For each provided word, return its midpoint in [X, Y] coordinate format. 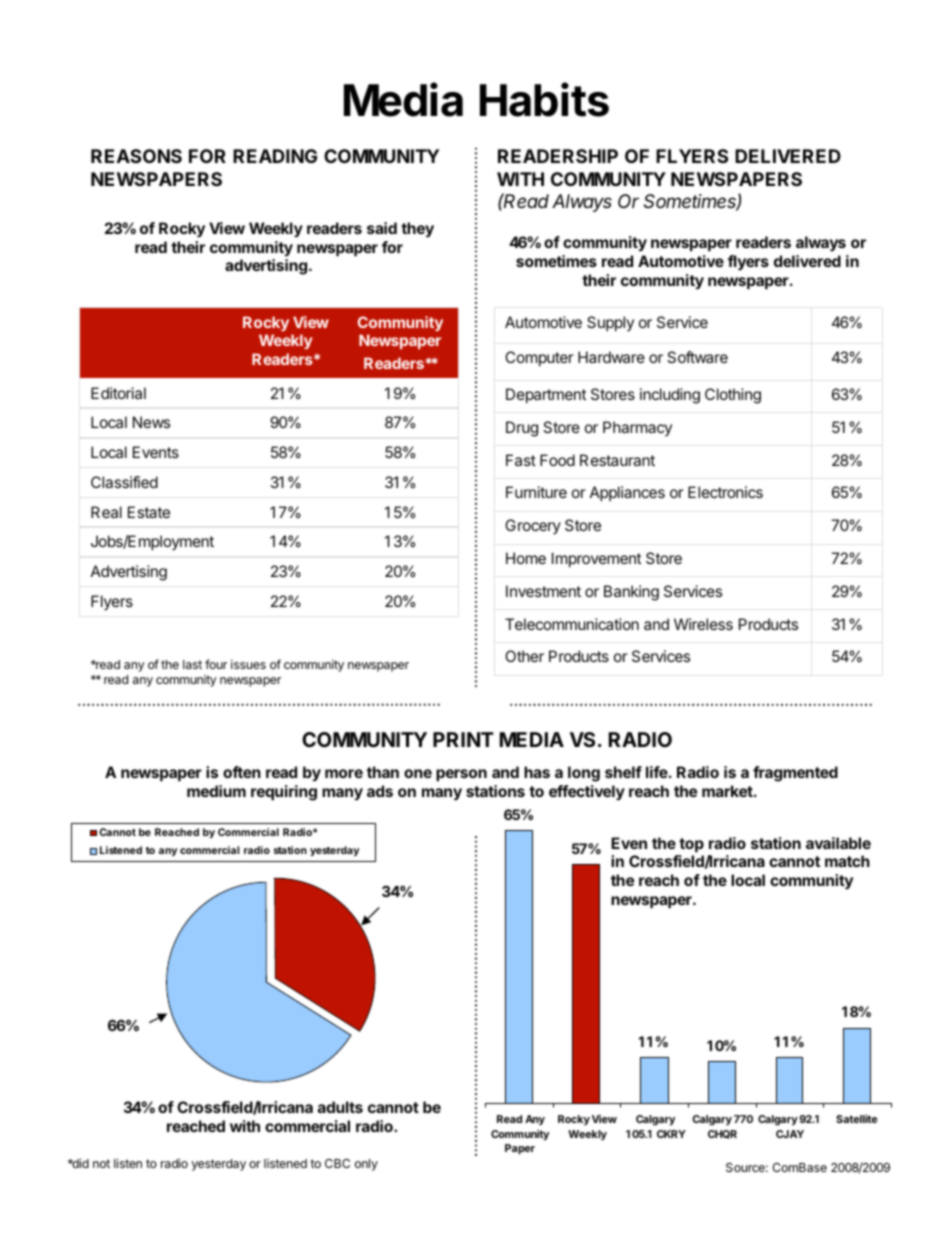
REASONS [136, 156]
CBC [337, 1163]
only [366, 1165]
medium [216, 791]
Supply [610, 323]
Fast [521, 460]
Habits [544, 99]
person [461, 775]
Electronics [725, 492]
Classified [124, 482]
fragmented [795, 774]
